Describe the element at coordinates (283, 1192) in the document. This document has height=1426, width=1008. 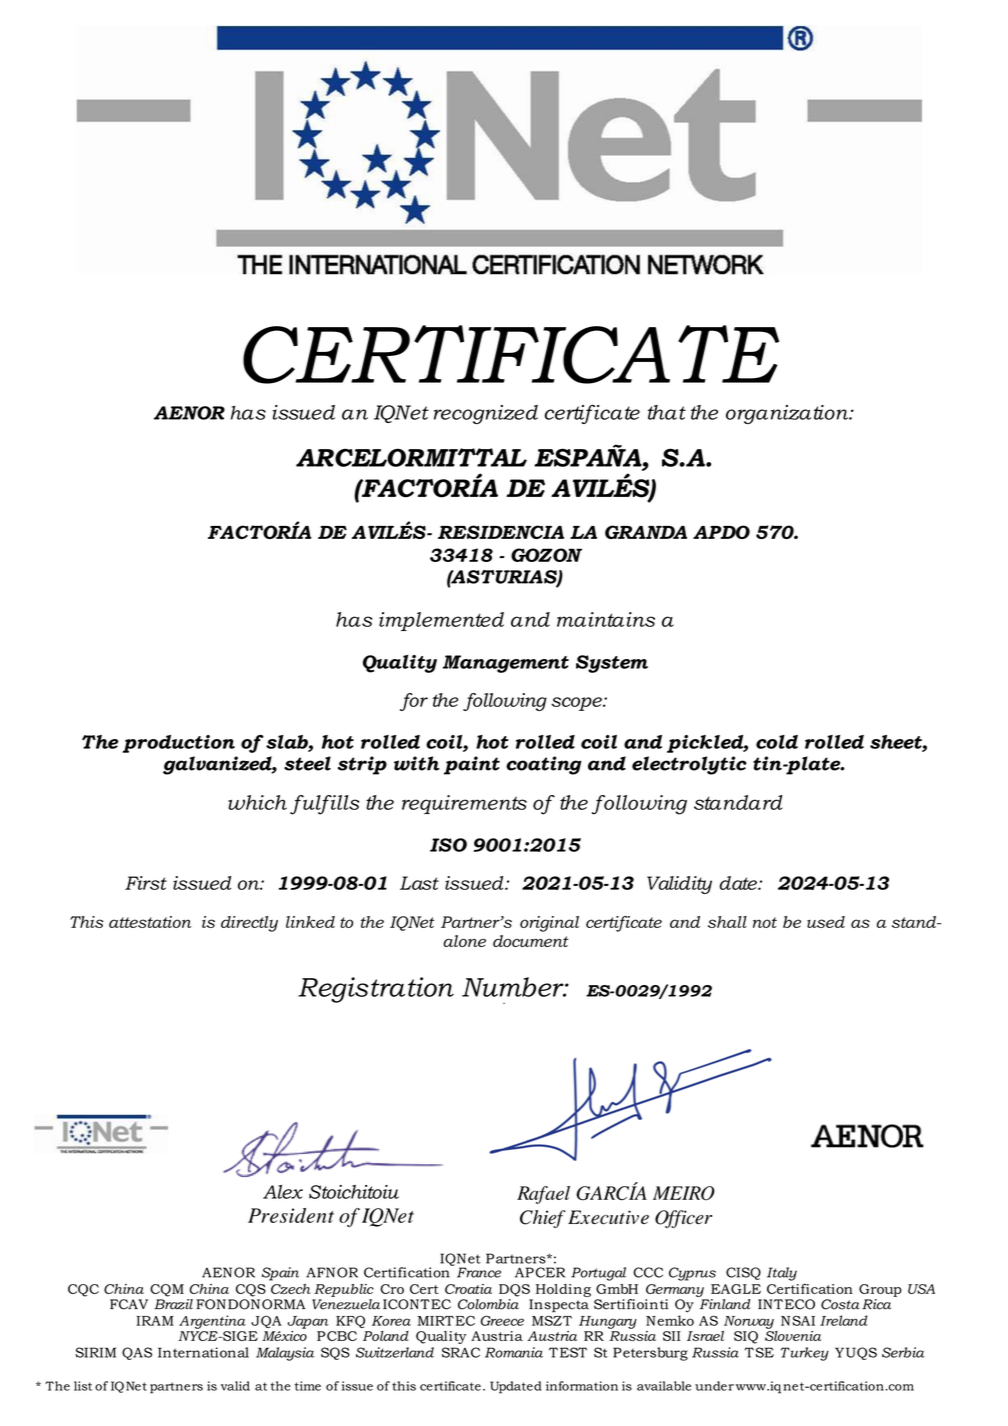
I see `Alex` at that location.
